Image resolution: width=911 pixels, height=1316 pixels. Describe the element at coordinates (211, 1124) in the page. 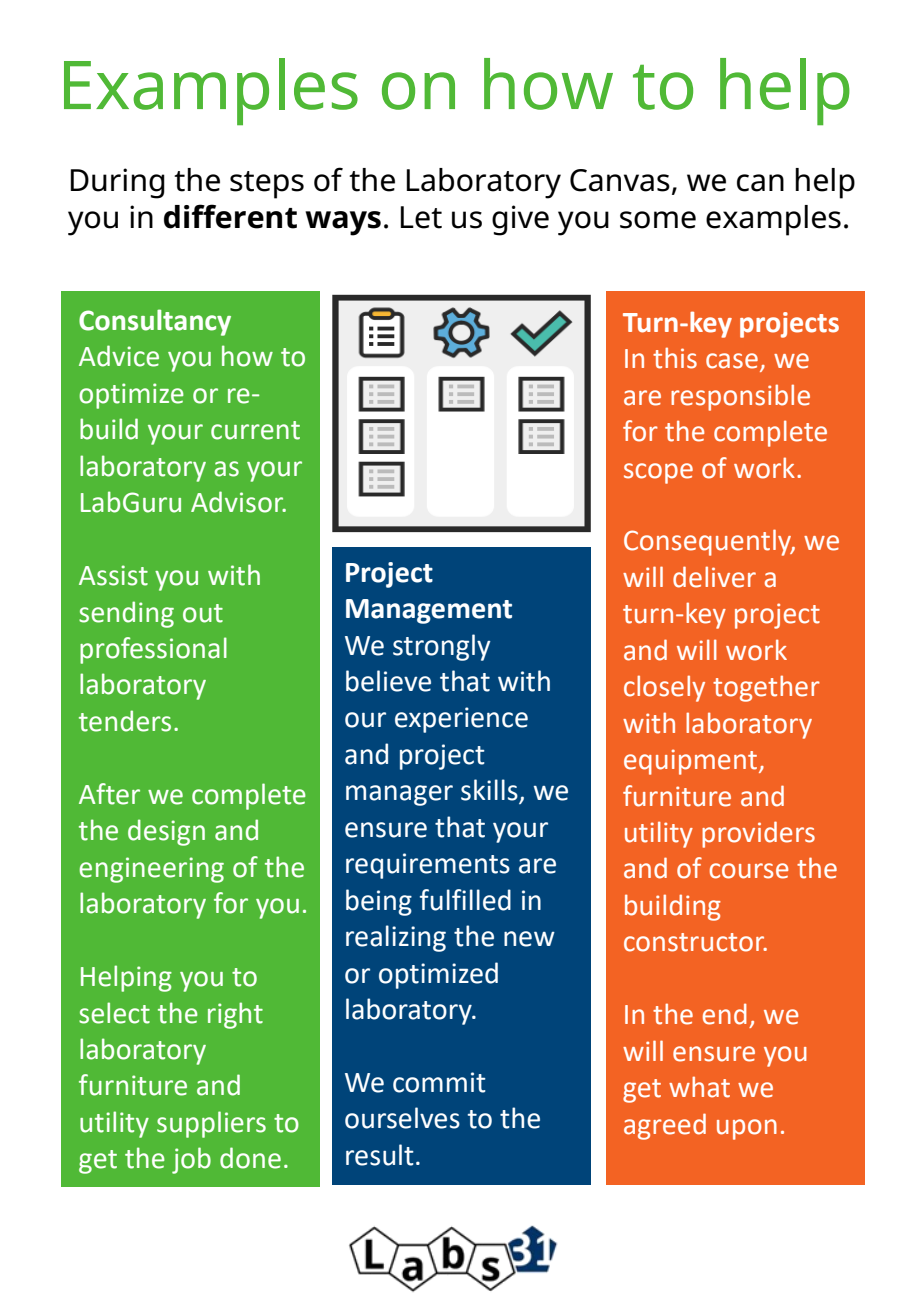

I see `suppliers` at that location.
